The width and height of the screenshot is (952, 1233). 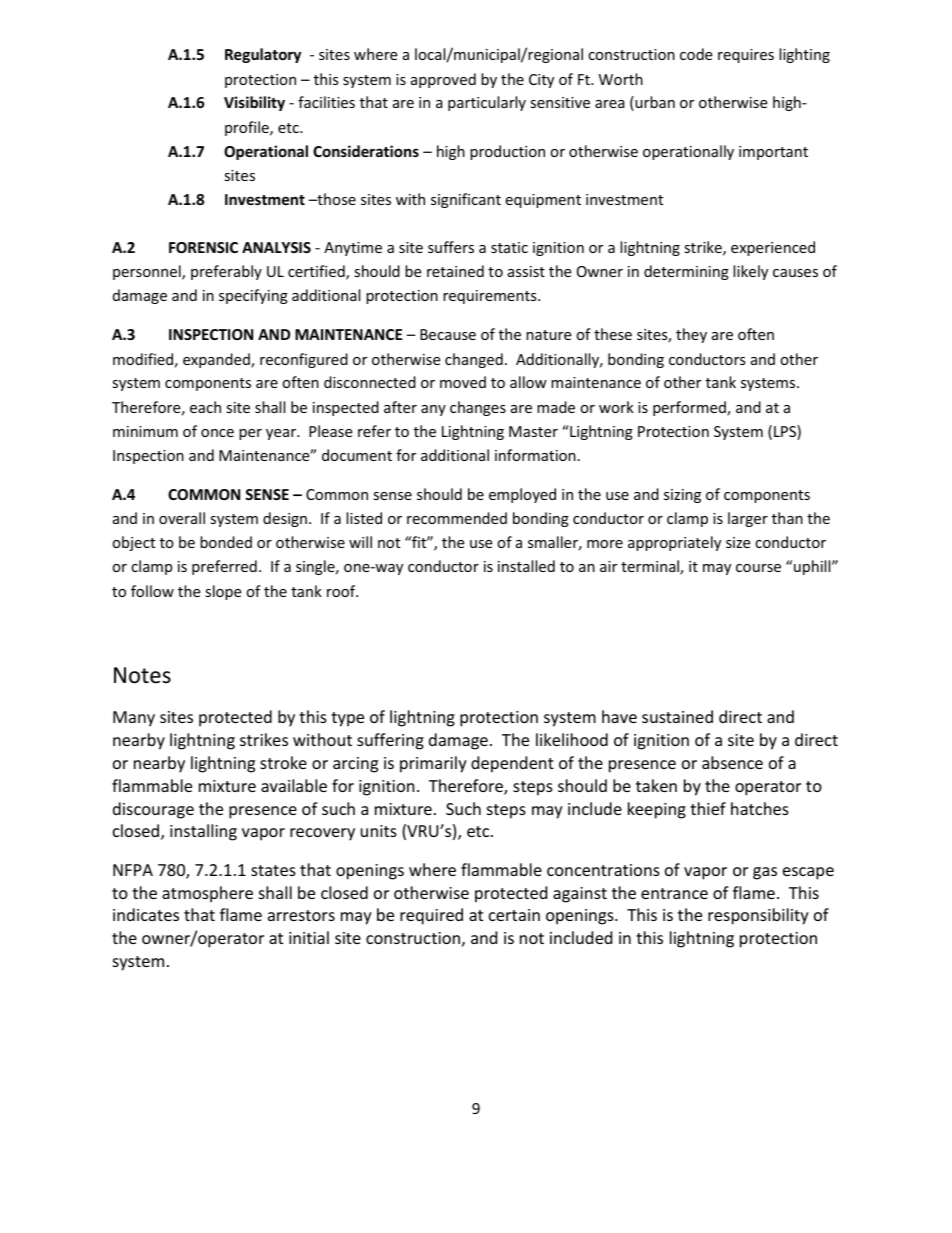 What do you see at coordinates (526, 566) in the screenshot?
I see `installed` at bounding box center [526, 566].
